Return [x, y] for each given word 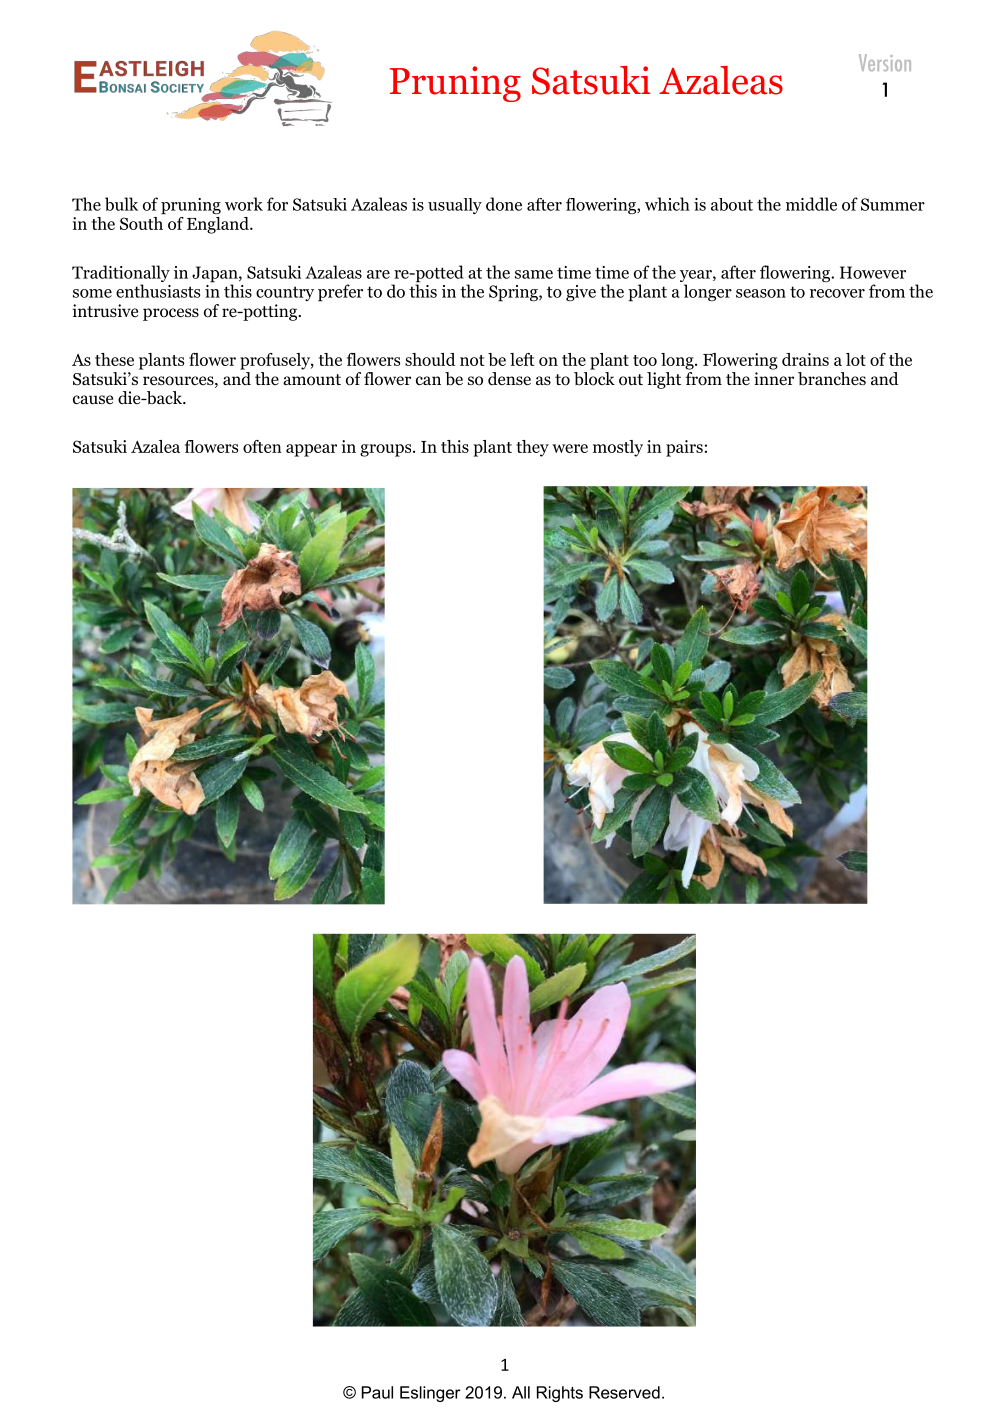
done [504, 204]
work [244, 204]
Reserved [624, 1392]
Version [885, 62]
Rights [560, 1394]
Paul [377, 1392]
